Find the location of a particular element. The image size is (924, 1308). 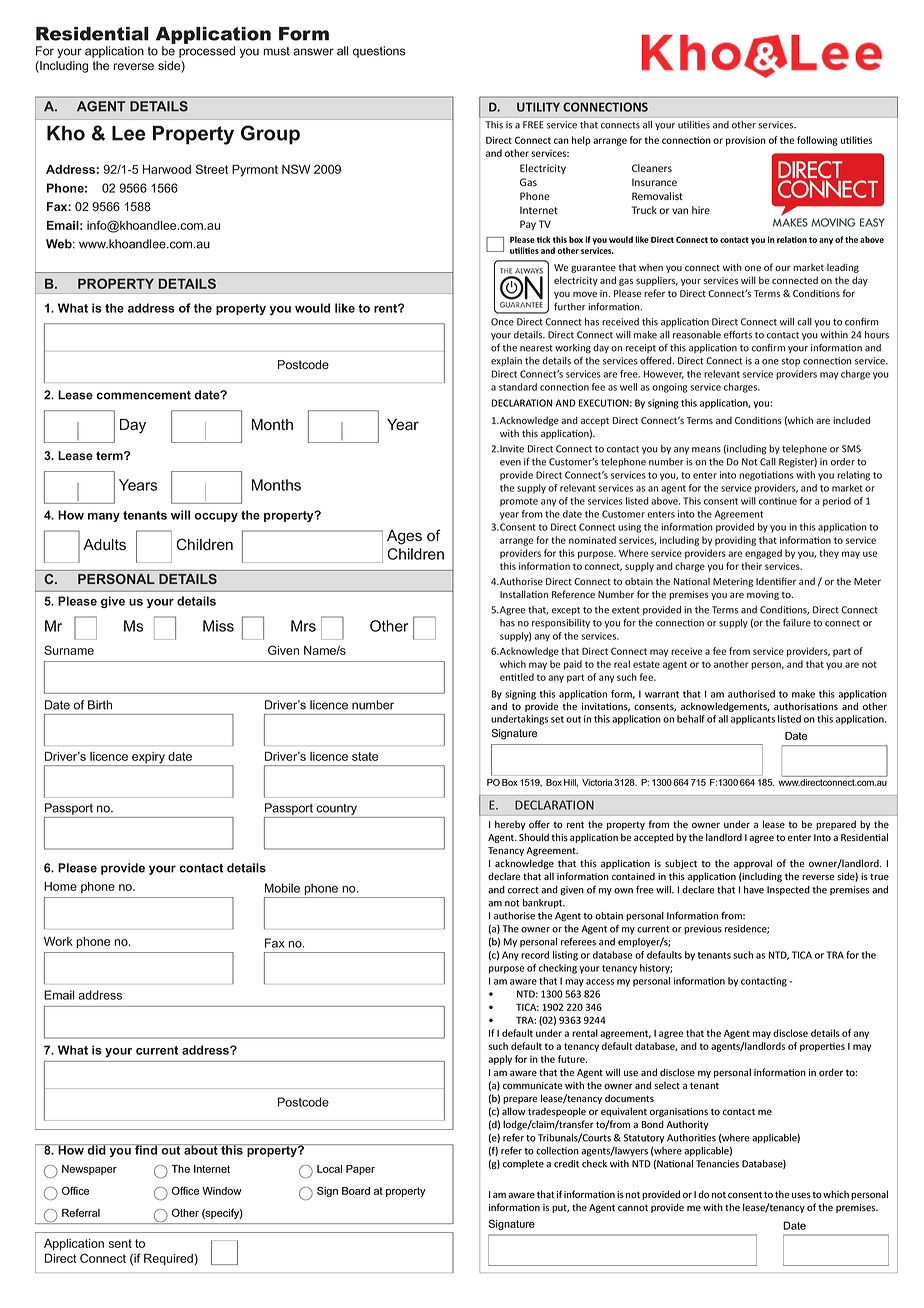

processed is located at coordinates (207, 52).
